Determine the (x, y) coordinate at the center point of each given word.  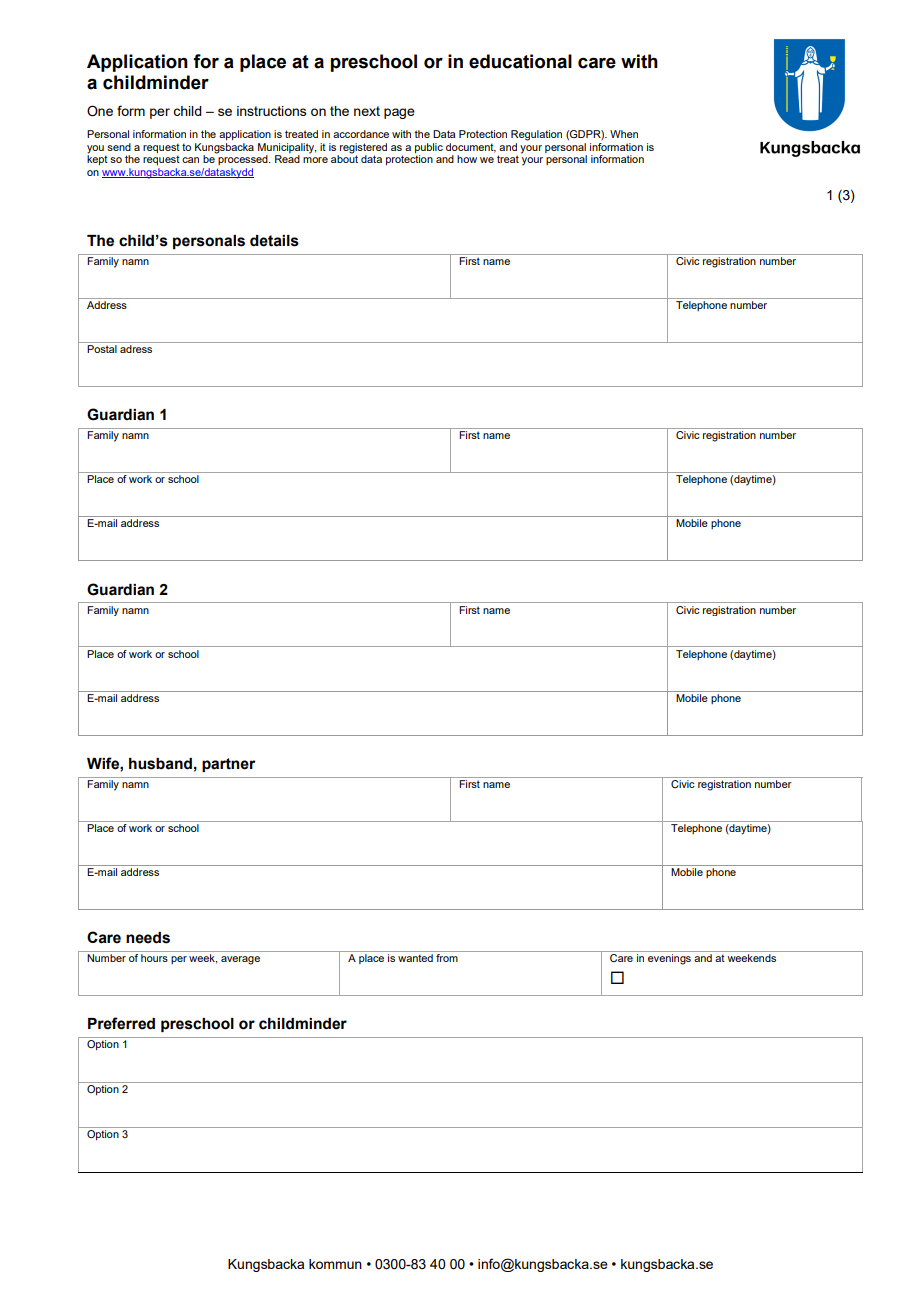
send (119, 147)
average (240, 960)
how (467, 159)
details (274, 241)
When (624, 134)
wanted (415, 958)
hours (154, 958)
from (447, 958)
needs (148, 938)
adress (136, 349)
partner (228, 765)
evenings (669, 959)
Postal (102, 349)
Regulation (536, 135)
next (367, 111)
